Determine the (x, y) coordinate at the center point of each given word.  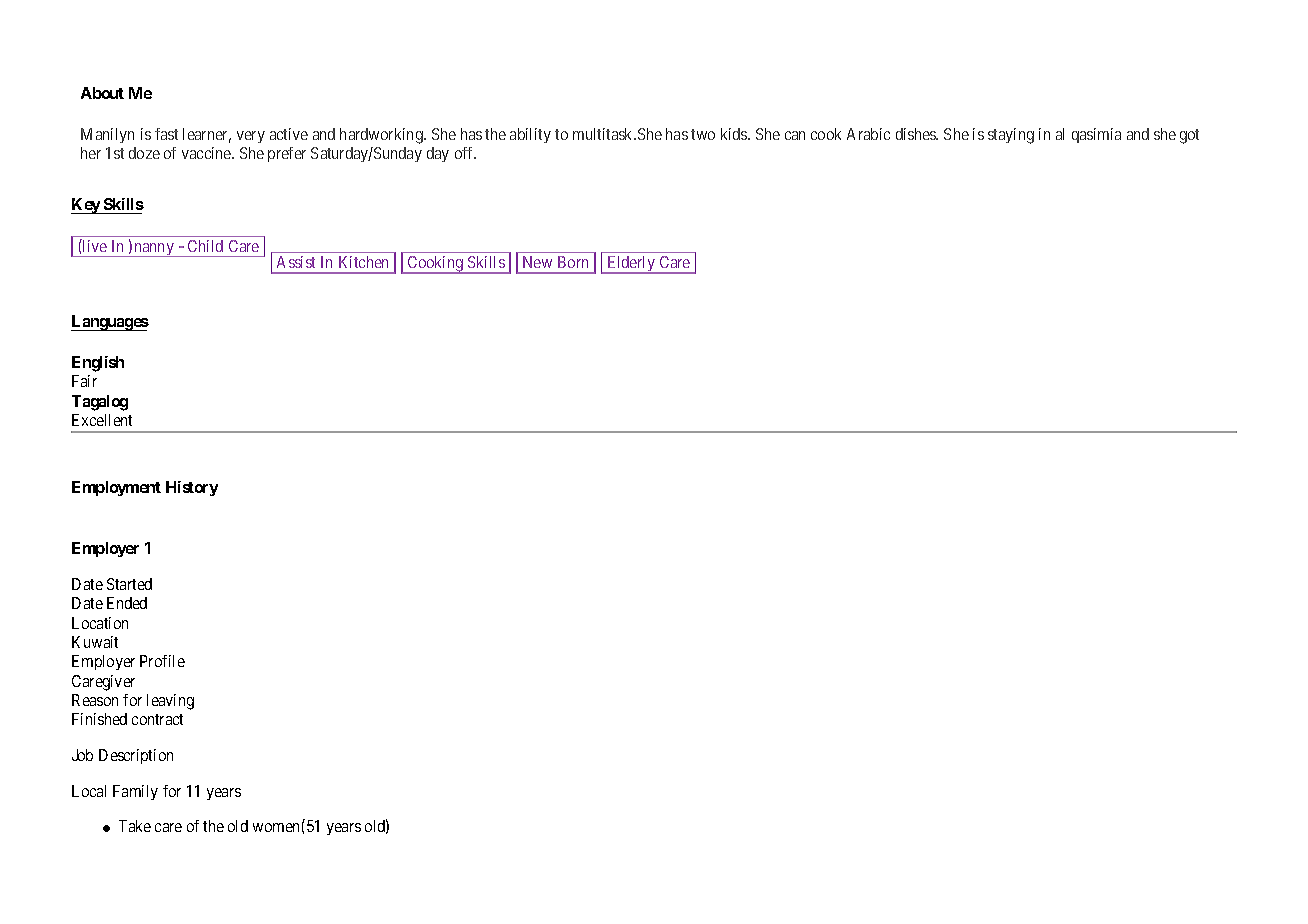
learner (207, 135)
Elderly (631, 265)
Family (135, 792)
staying (1011, 136)
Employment (116, 488)
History (192, 488)
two (703, 134)
